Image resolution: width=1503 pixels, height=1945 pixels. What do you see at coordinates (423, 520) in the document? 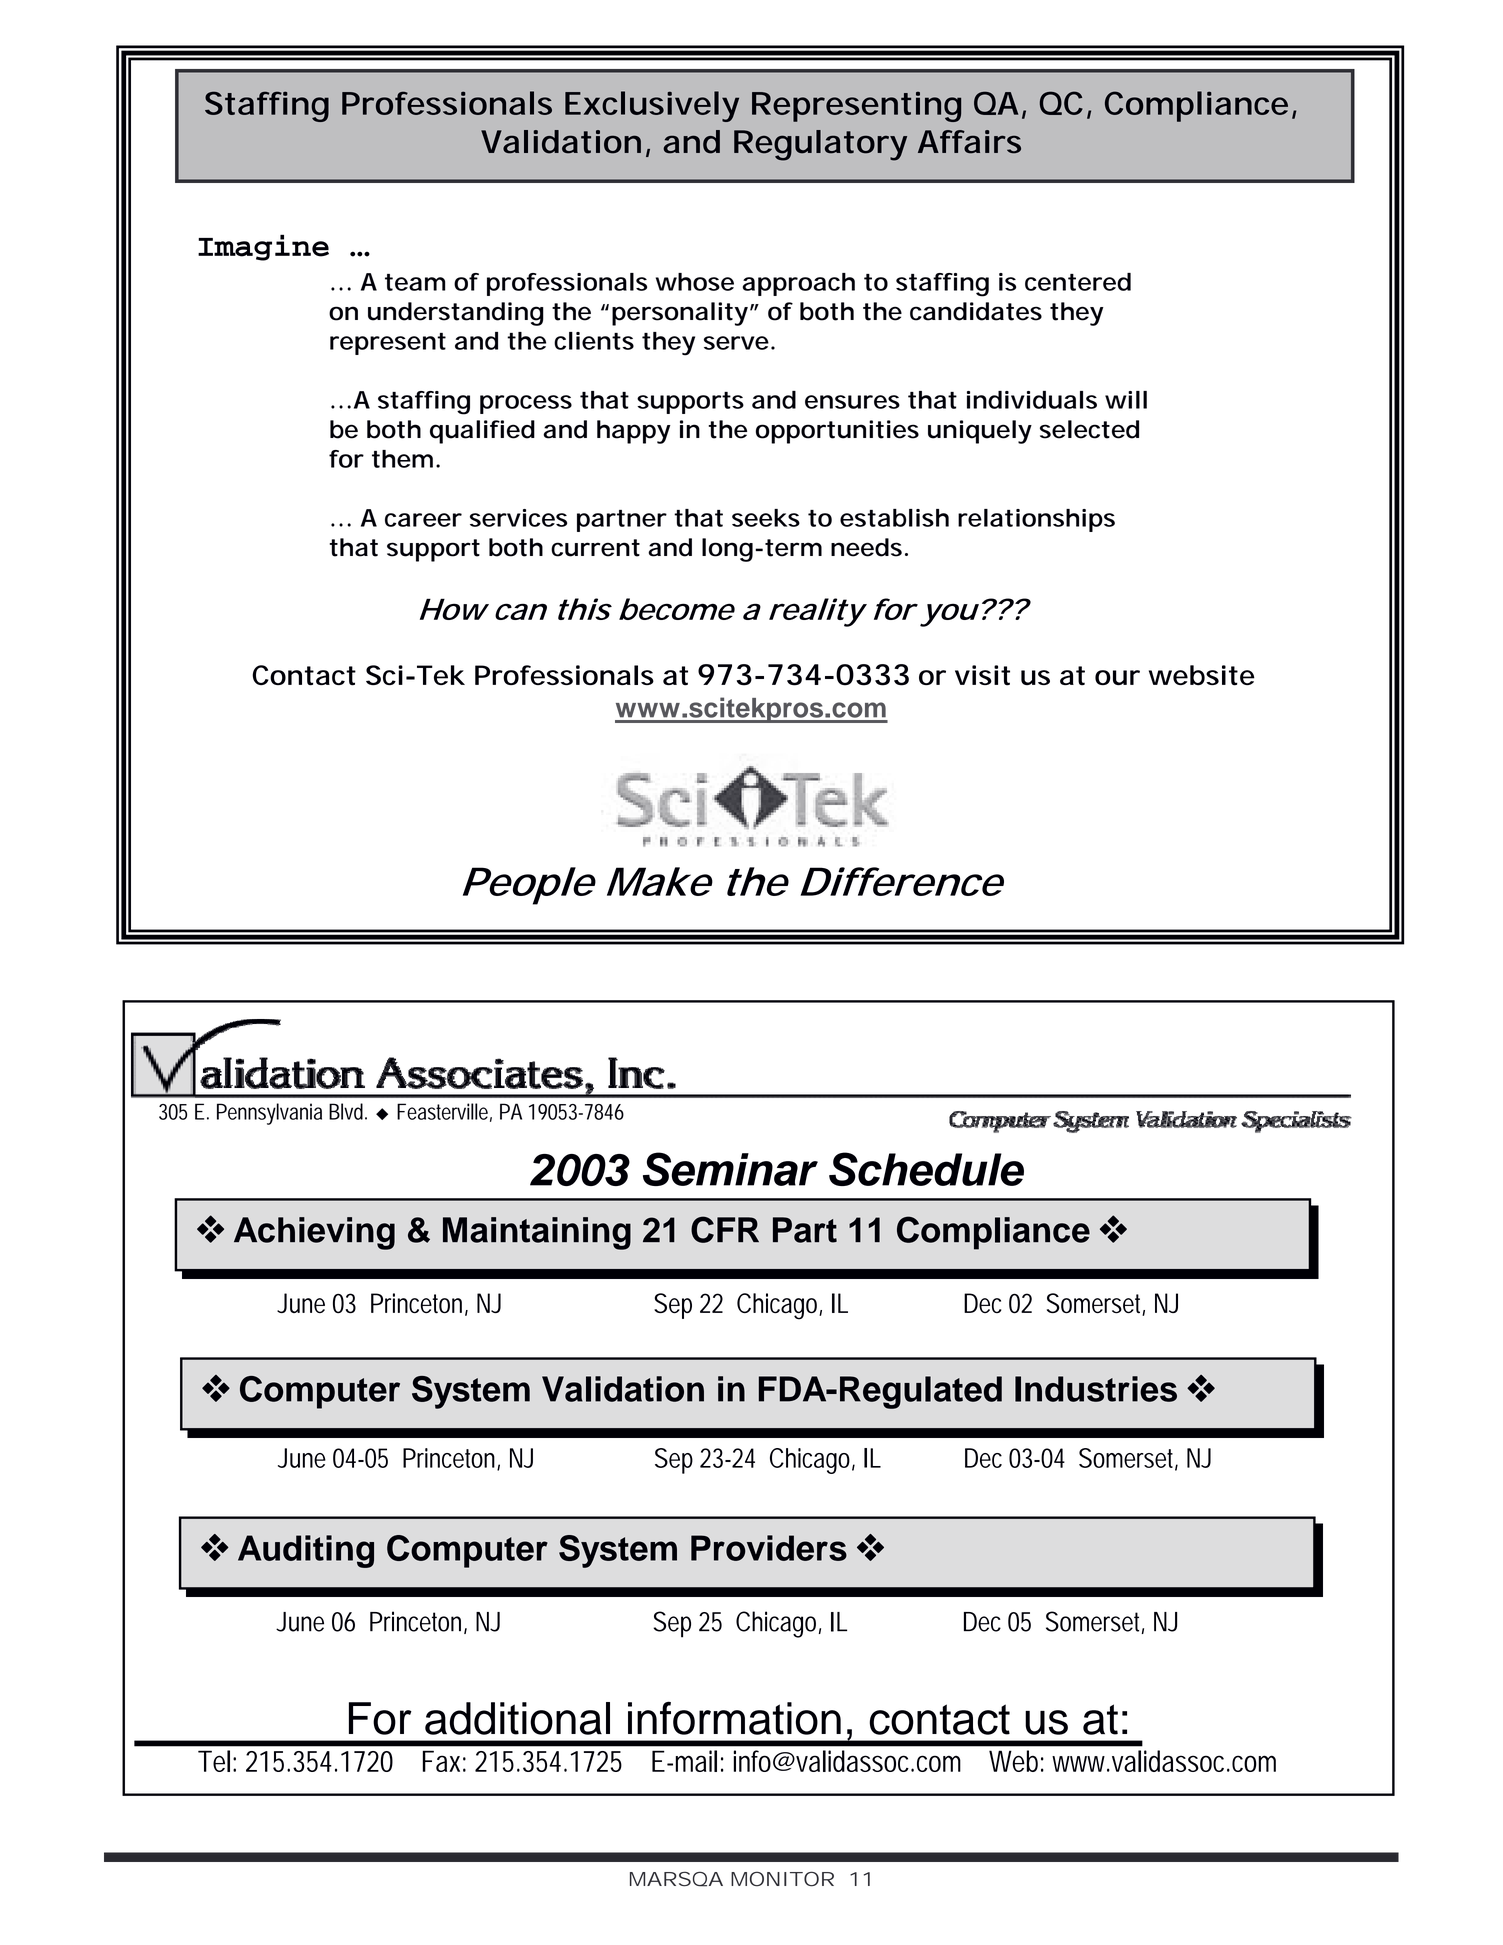
I see `career` at bounding box center [423, 520].
